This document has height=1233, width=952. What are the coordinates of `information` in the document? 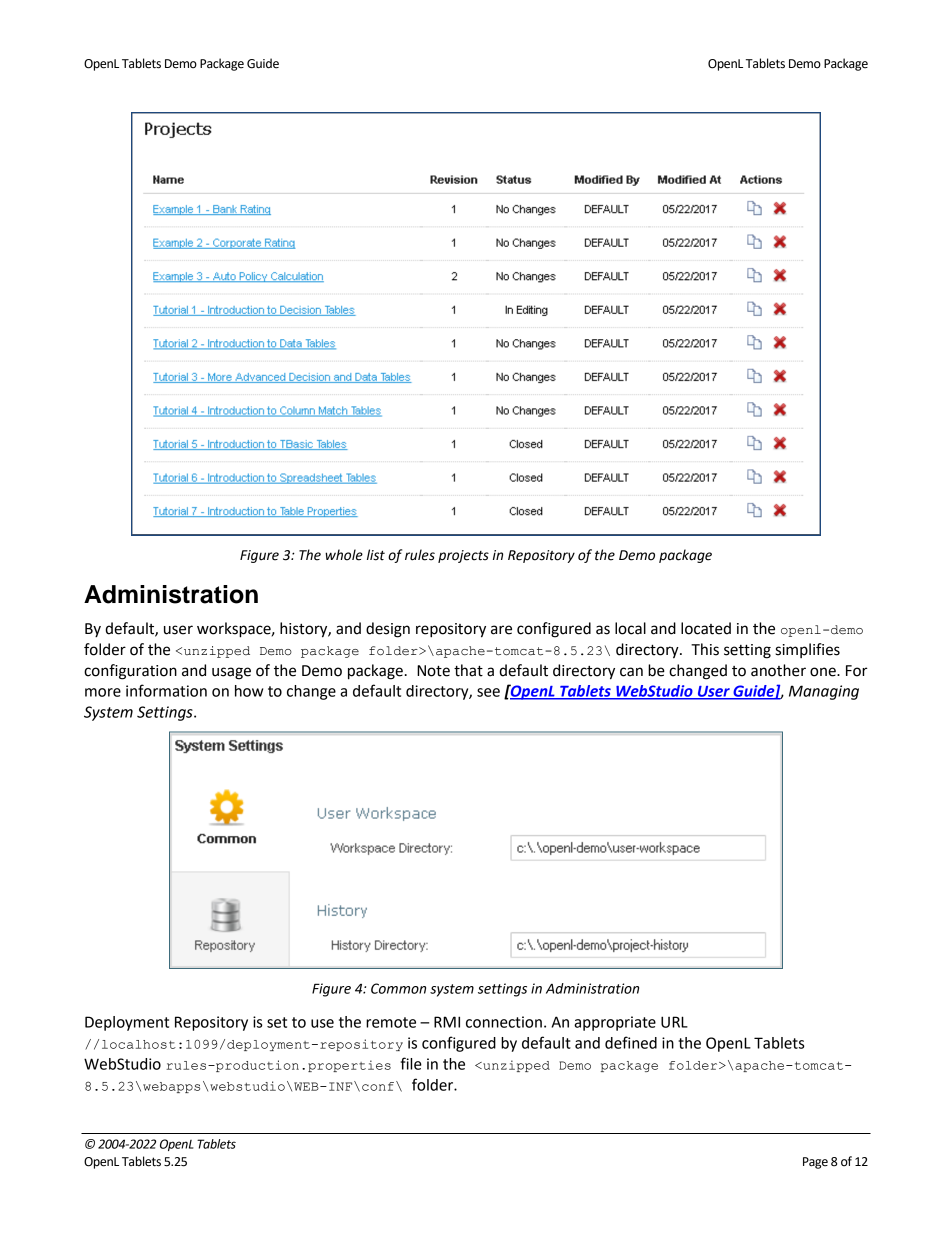 It's located at (166, 690).
